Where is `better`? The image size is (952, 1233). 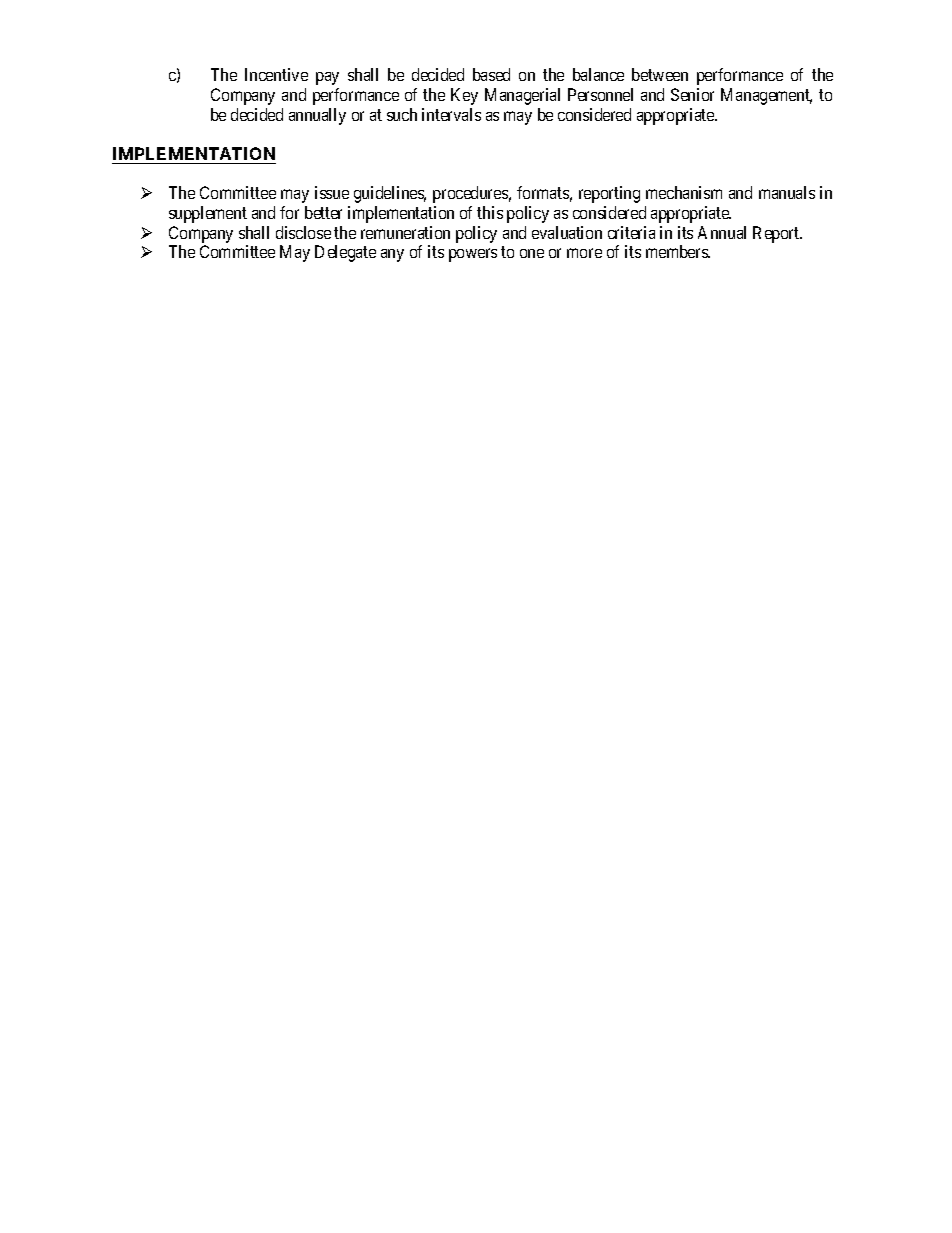
better is located at coordinates (323, 212).
